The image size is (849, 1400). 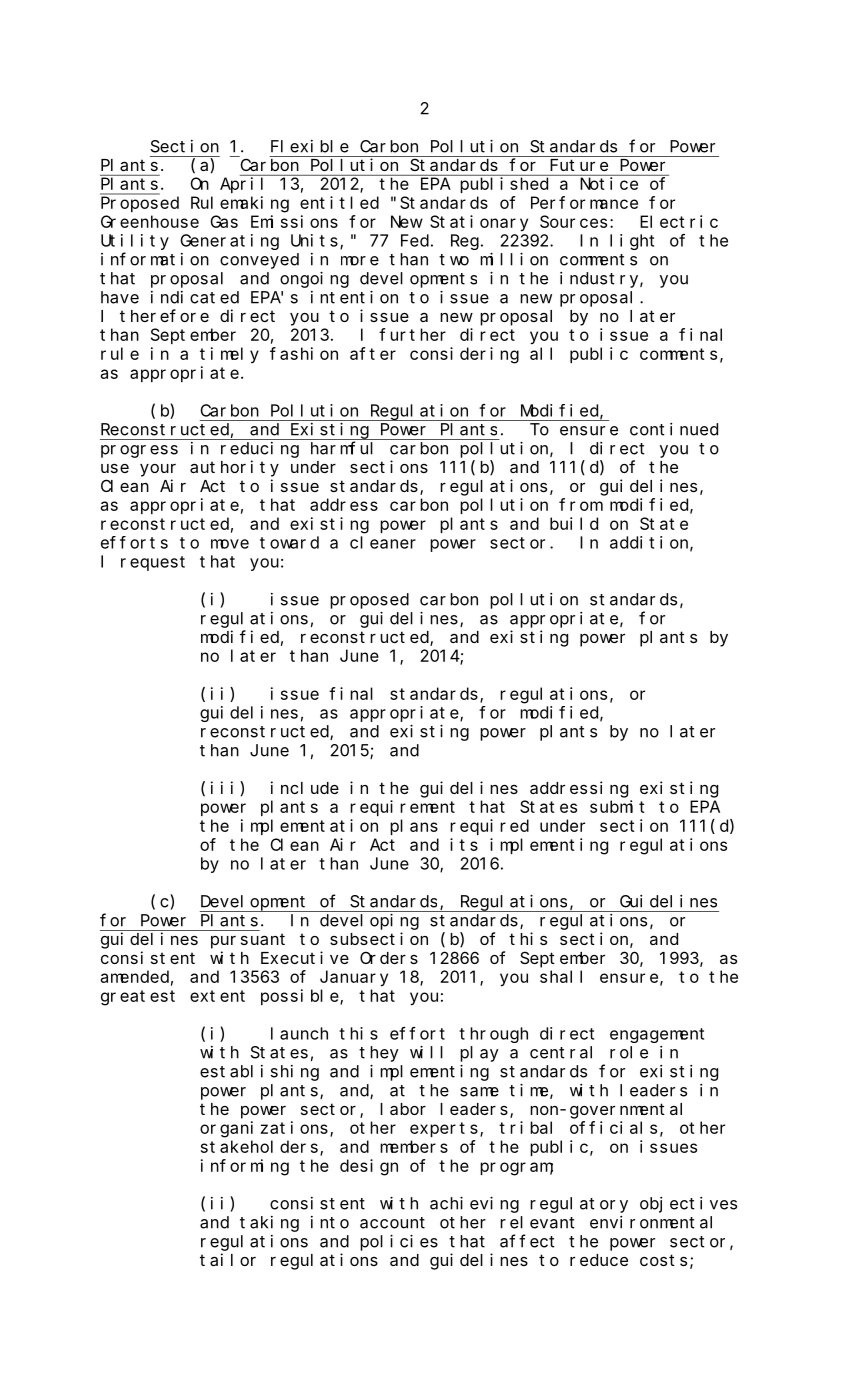 I want to click on reduce, so click(x=599, y=1260).
